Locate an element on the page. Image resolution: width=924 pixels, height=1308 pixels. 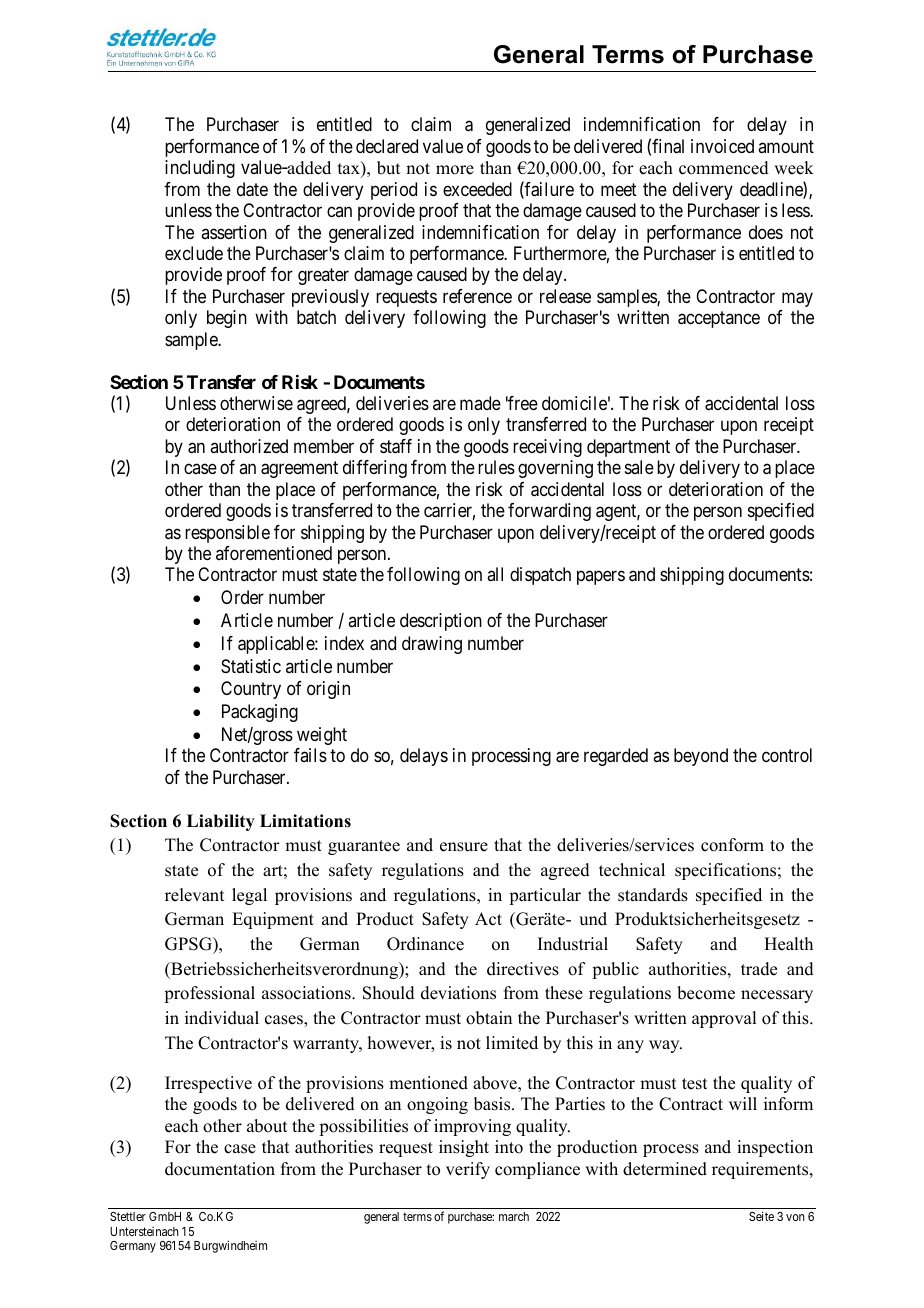
Country is located at coordinates (251, 690).
